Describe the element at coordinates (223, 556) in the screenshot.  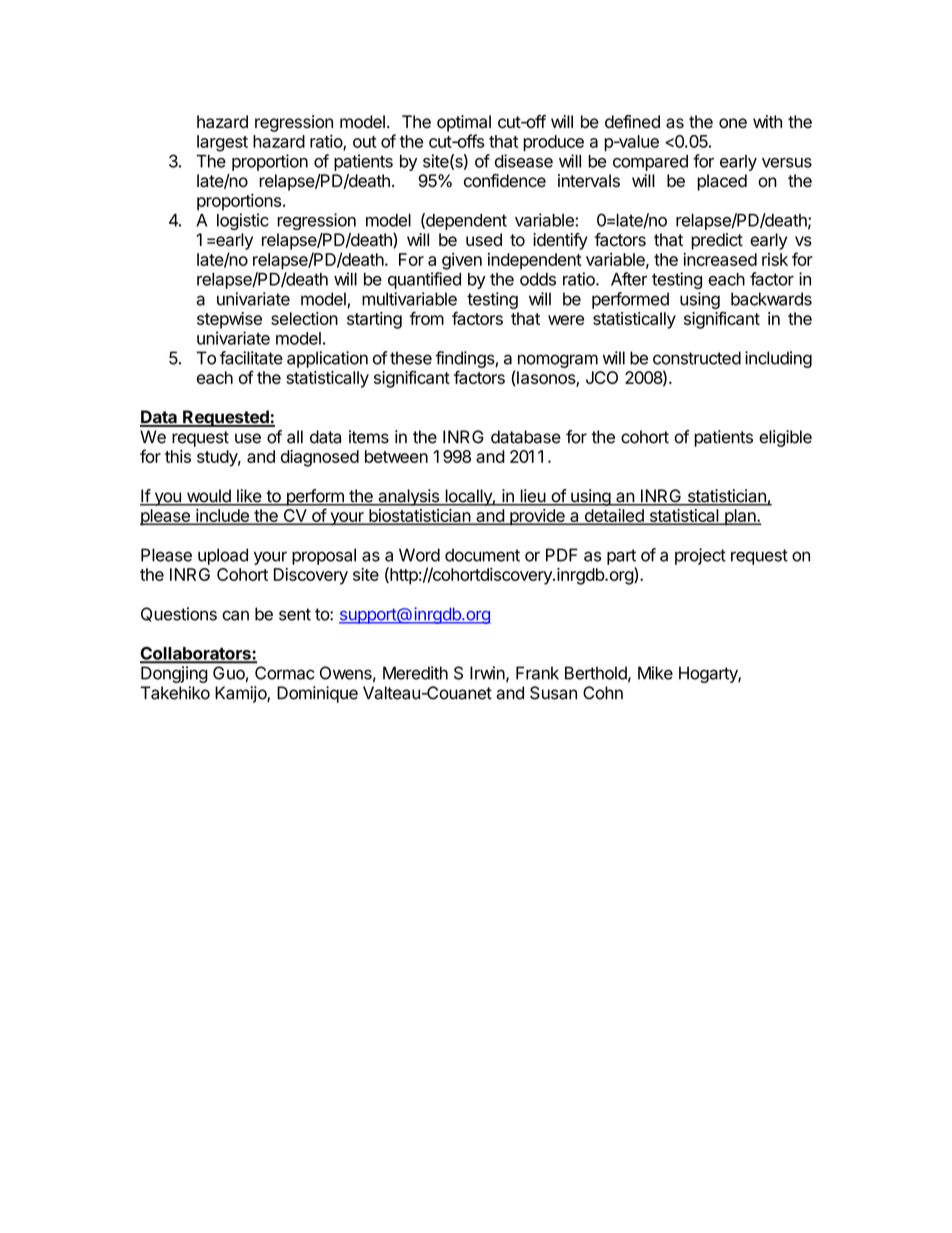
I see `upload` at that location.
